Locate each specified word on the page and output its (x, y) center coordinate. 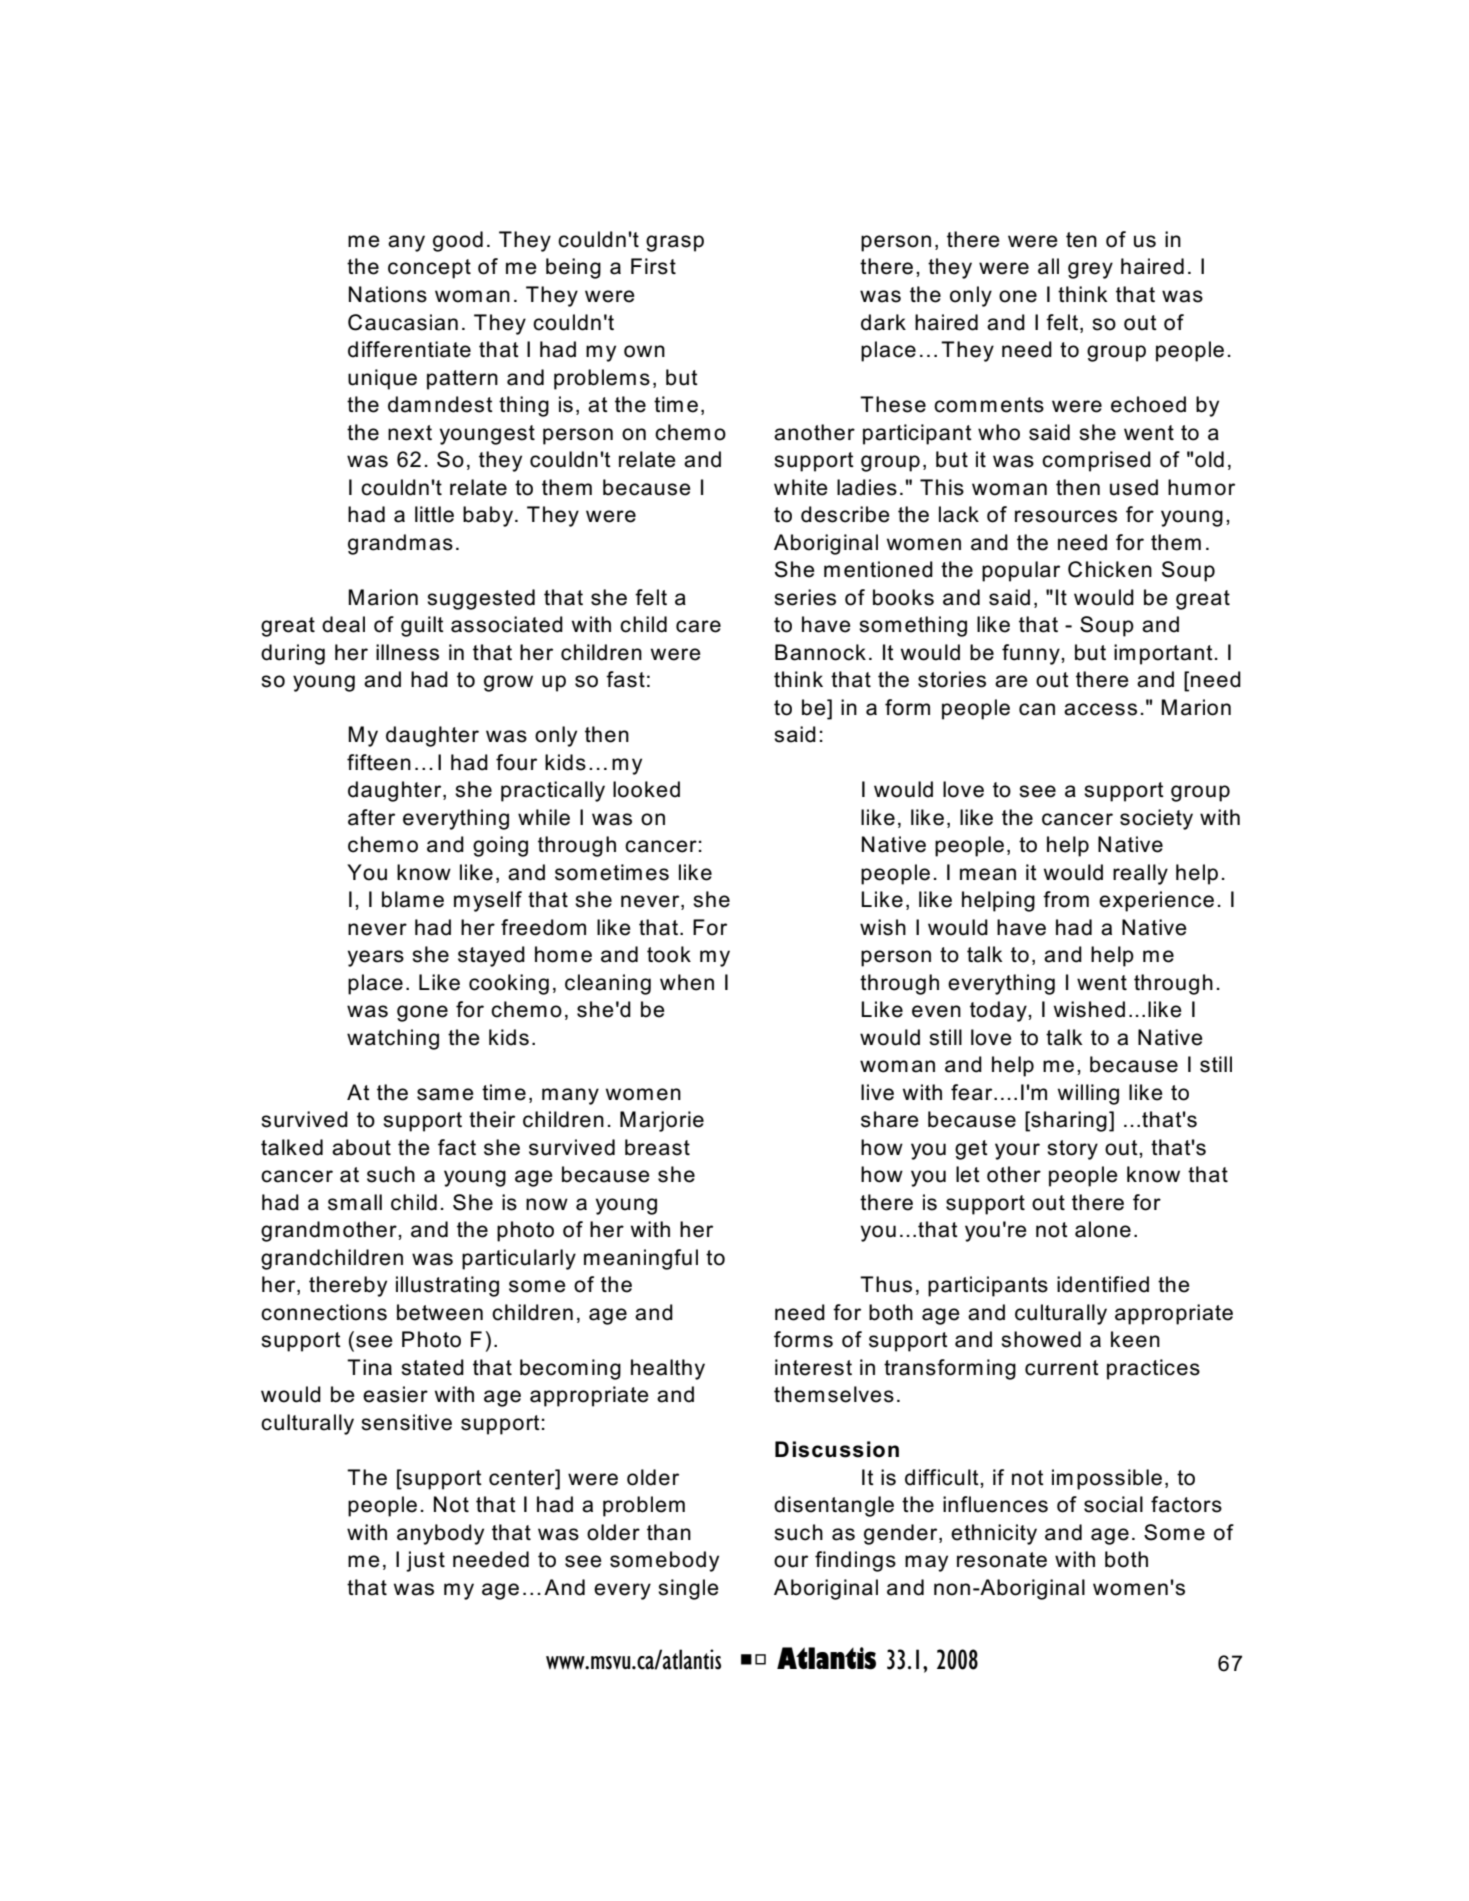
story (1072, 1150)
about (361, 1147)
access (1100, 709)
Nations (388, 294)
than (669, 1532)
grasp (675, 243)
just (425, 1561)
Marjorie (662, 1121)
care (698, 626)
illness (407, 652)
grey (1090, 270)
